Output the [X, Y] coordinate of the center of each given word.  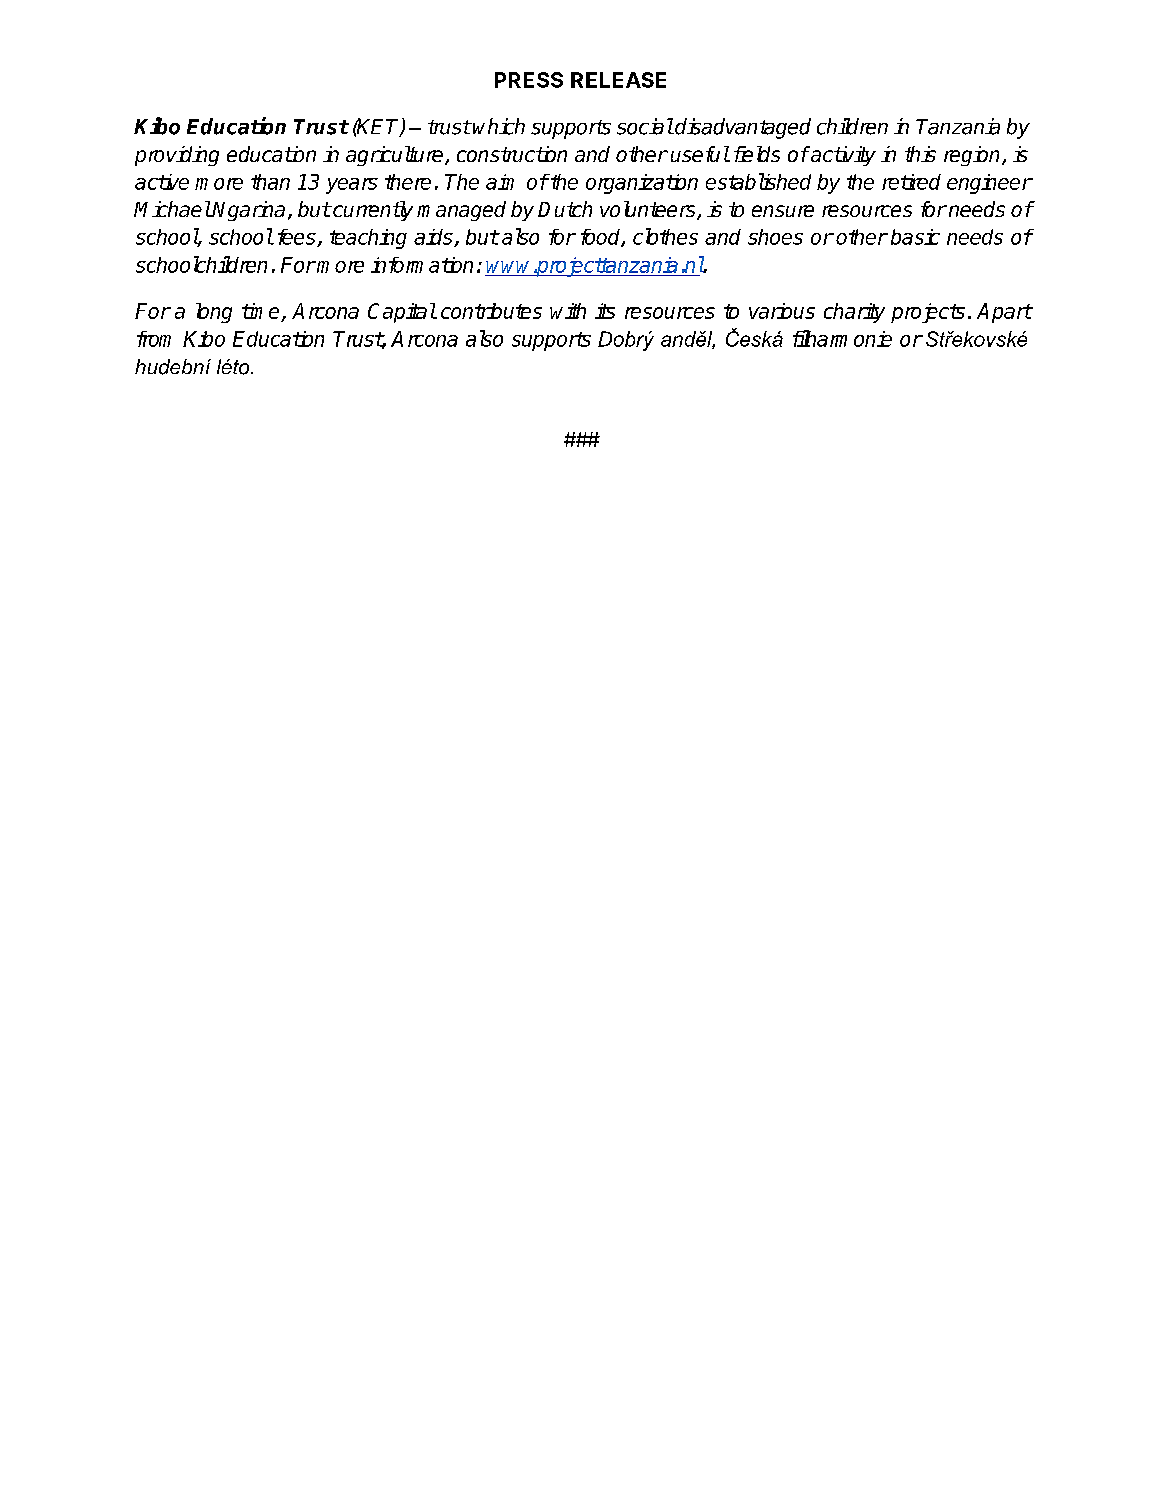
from [154, 339]
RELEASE [618, 80]
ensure [783, 211]
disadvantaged [742, 128]
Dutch [565, 209]
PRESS [529, 80]
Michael [172, 209]
